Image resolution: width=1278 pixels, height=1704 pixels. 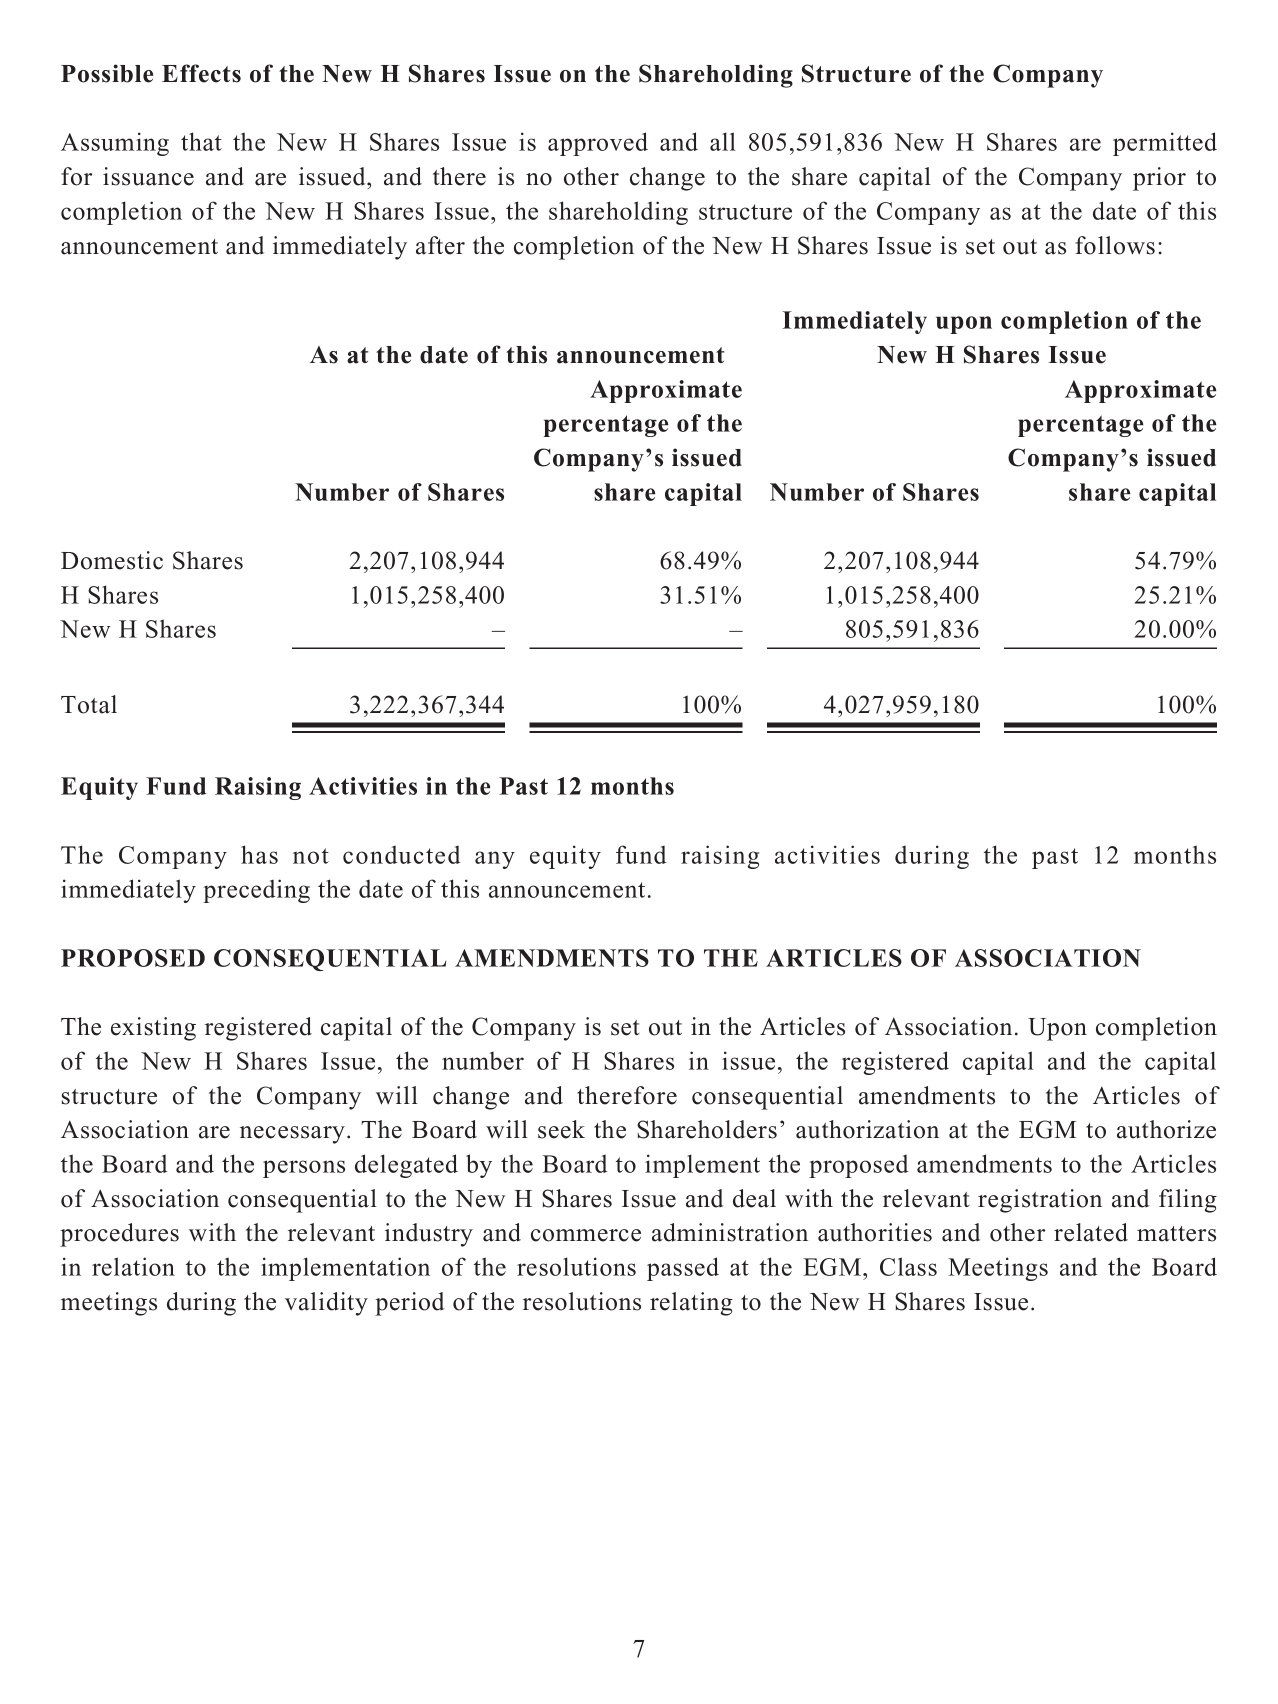 What do you see at coordinates (89, 704) in the screenshot?
I see `Total` at bounding box center [89, 704].
